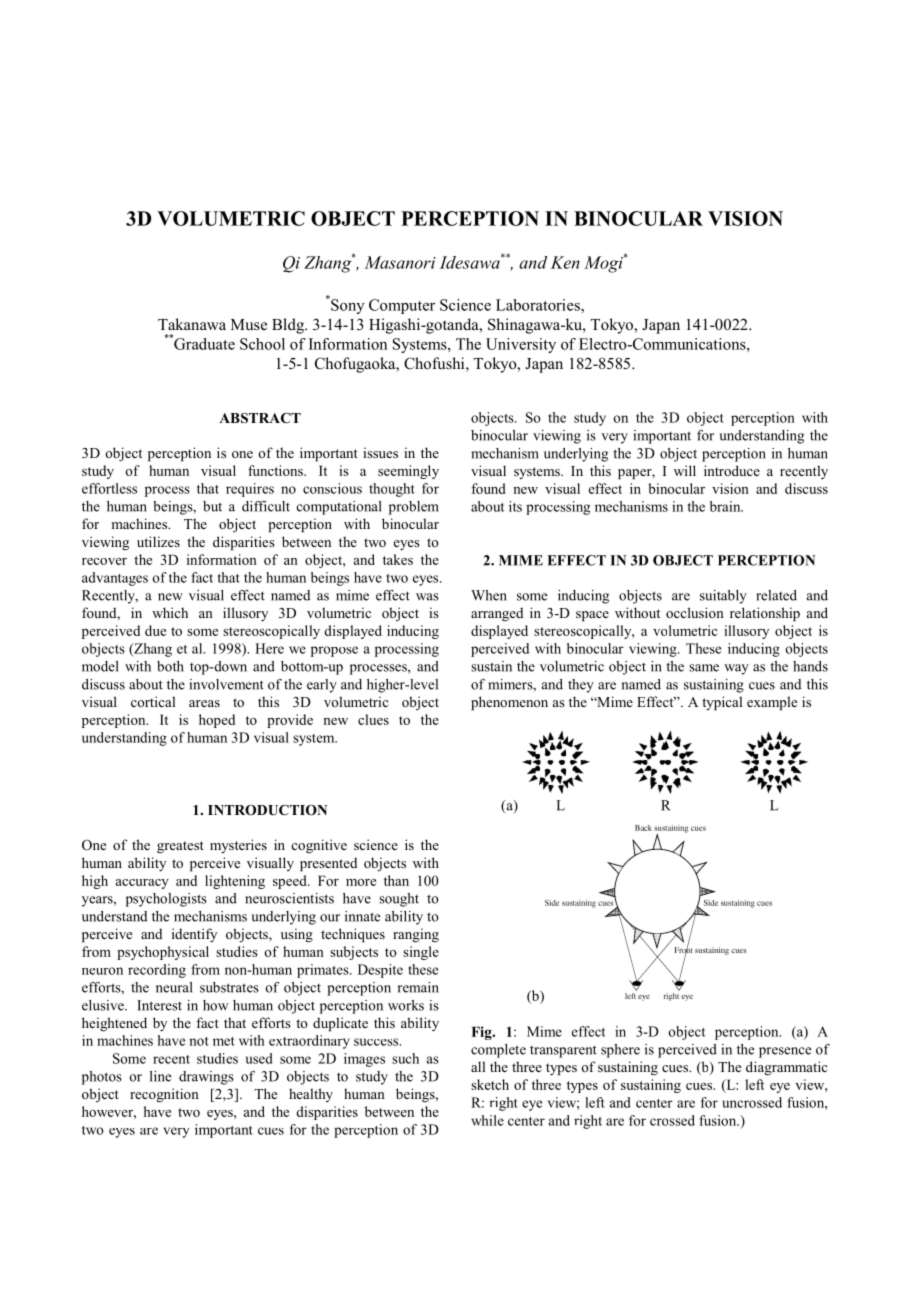  What do you see at coordinates (170, 612) in the document?
I see `which` at bounding box center [170, 612].
